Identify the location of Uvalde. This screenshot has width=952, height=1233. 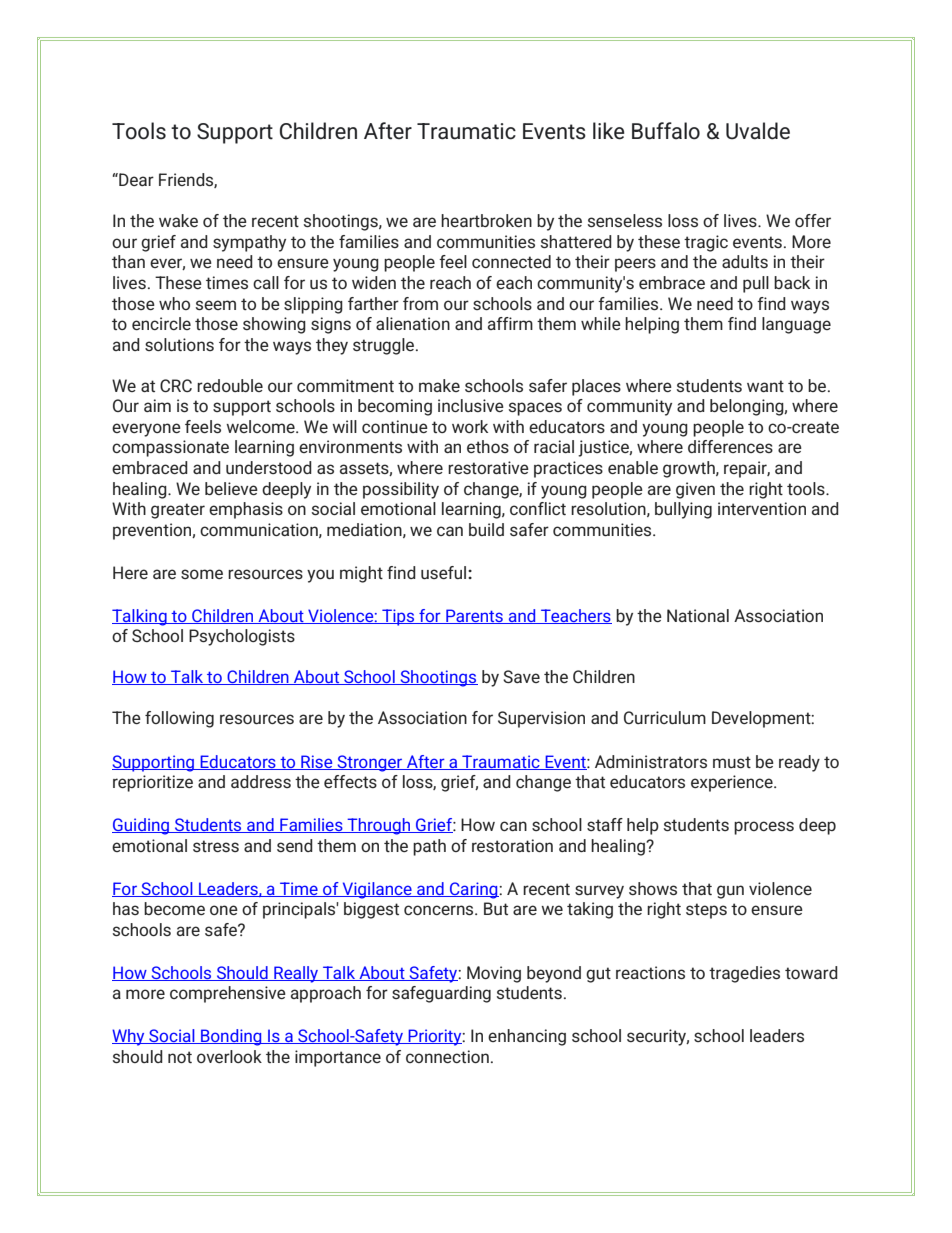
(758, 131).
